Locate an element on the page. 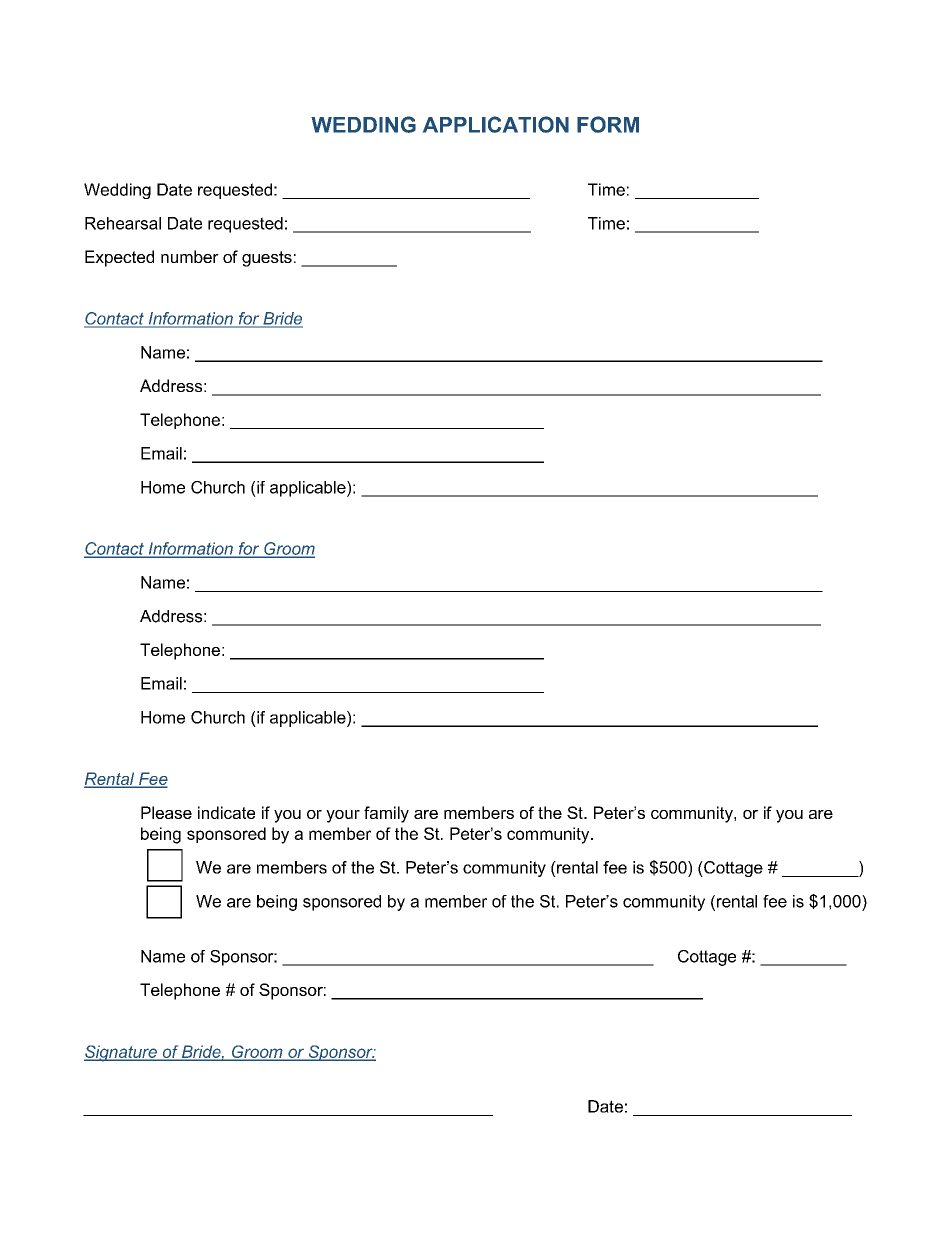 The width and height of the document is (952, 1233). indicate is located at coordinates (226, 812).
